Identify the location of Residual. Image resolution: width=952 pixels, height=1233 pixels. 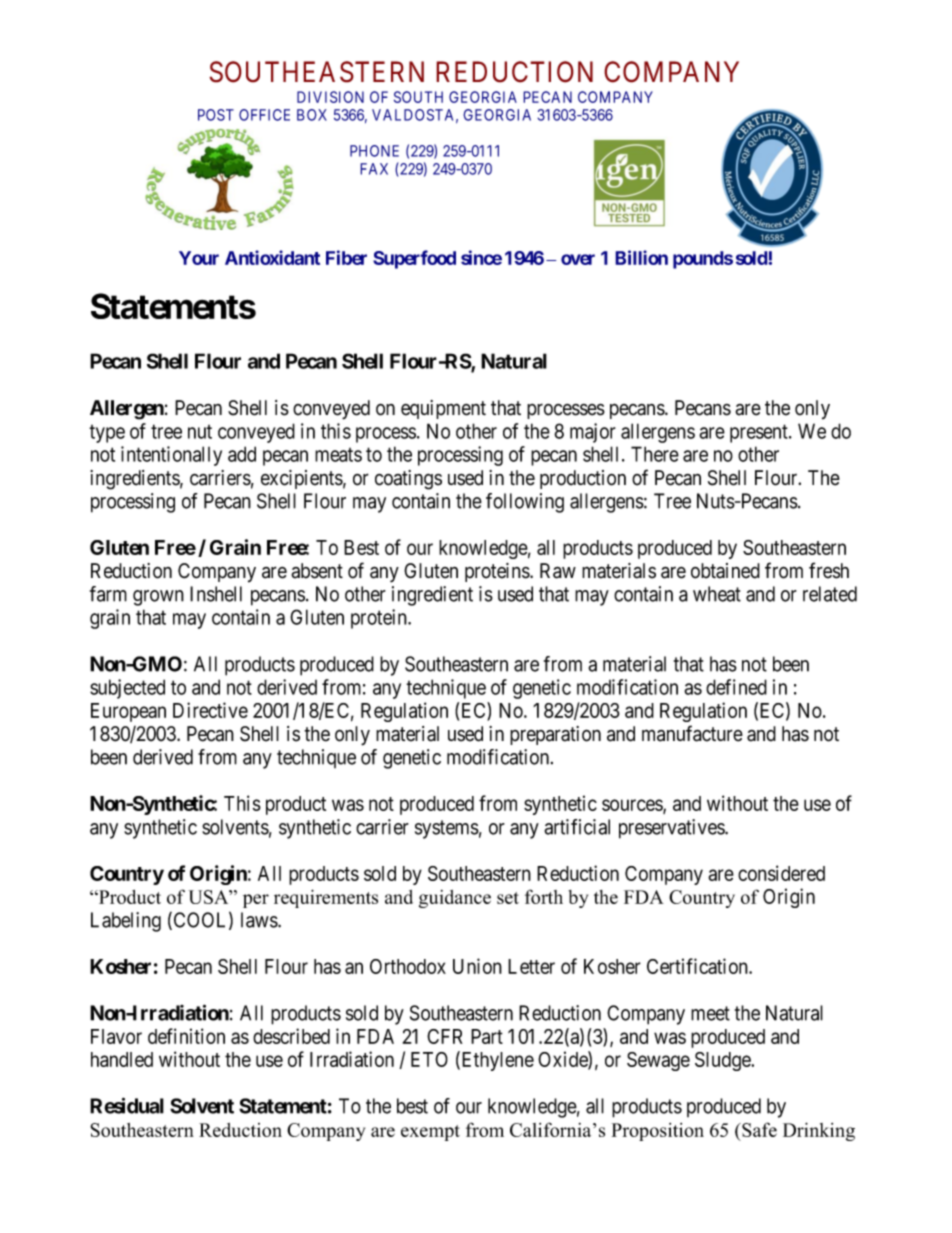
(127, 1105).
